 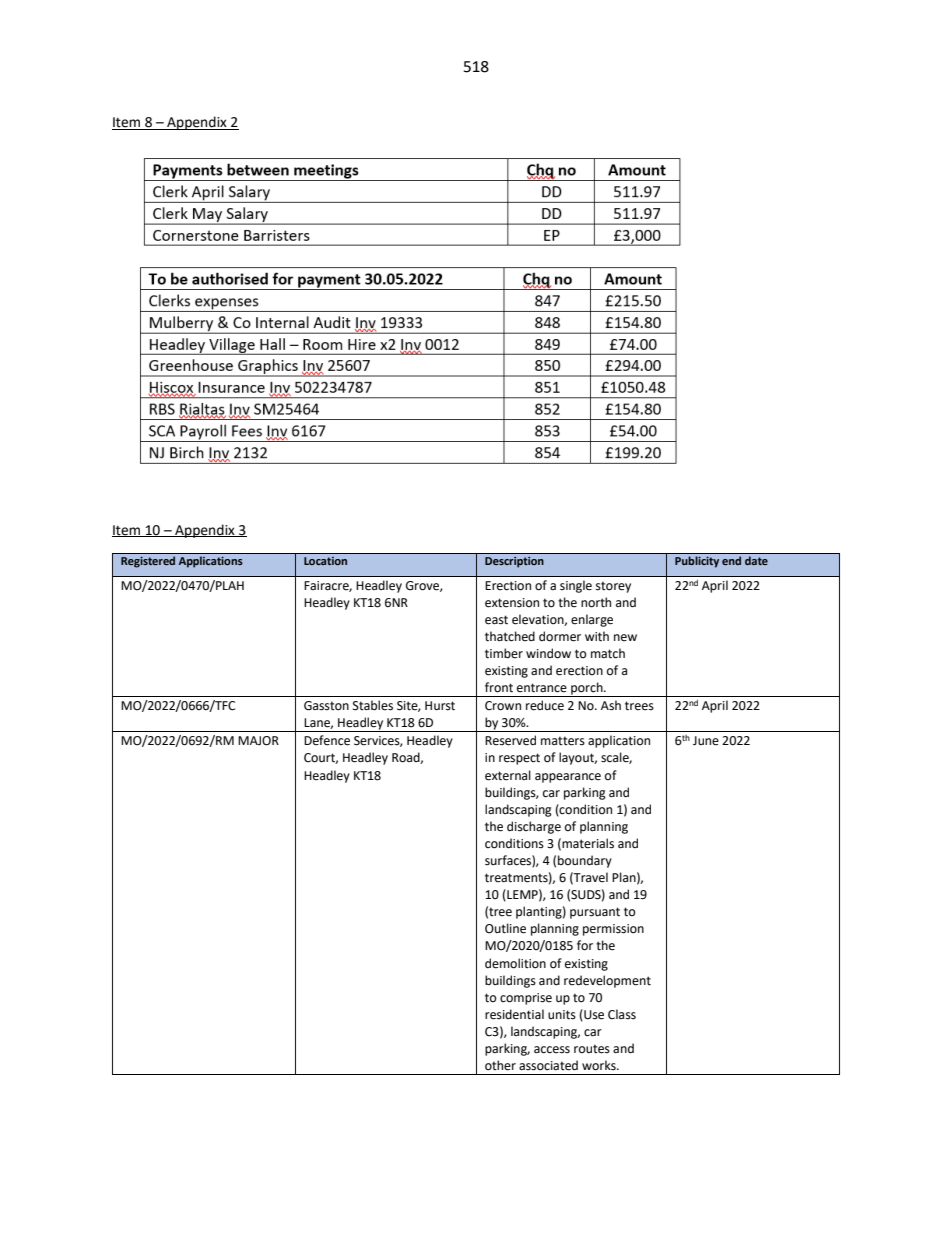 I want to click on extension, so click(x=512, y=603).
